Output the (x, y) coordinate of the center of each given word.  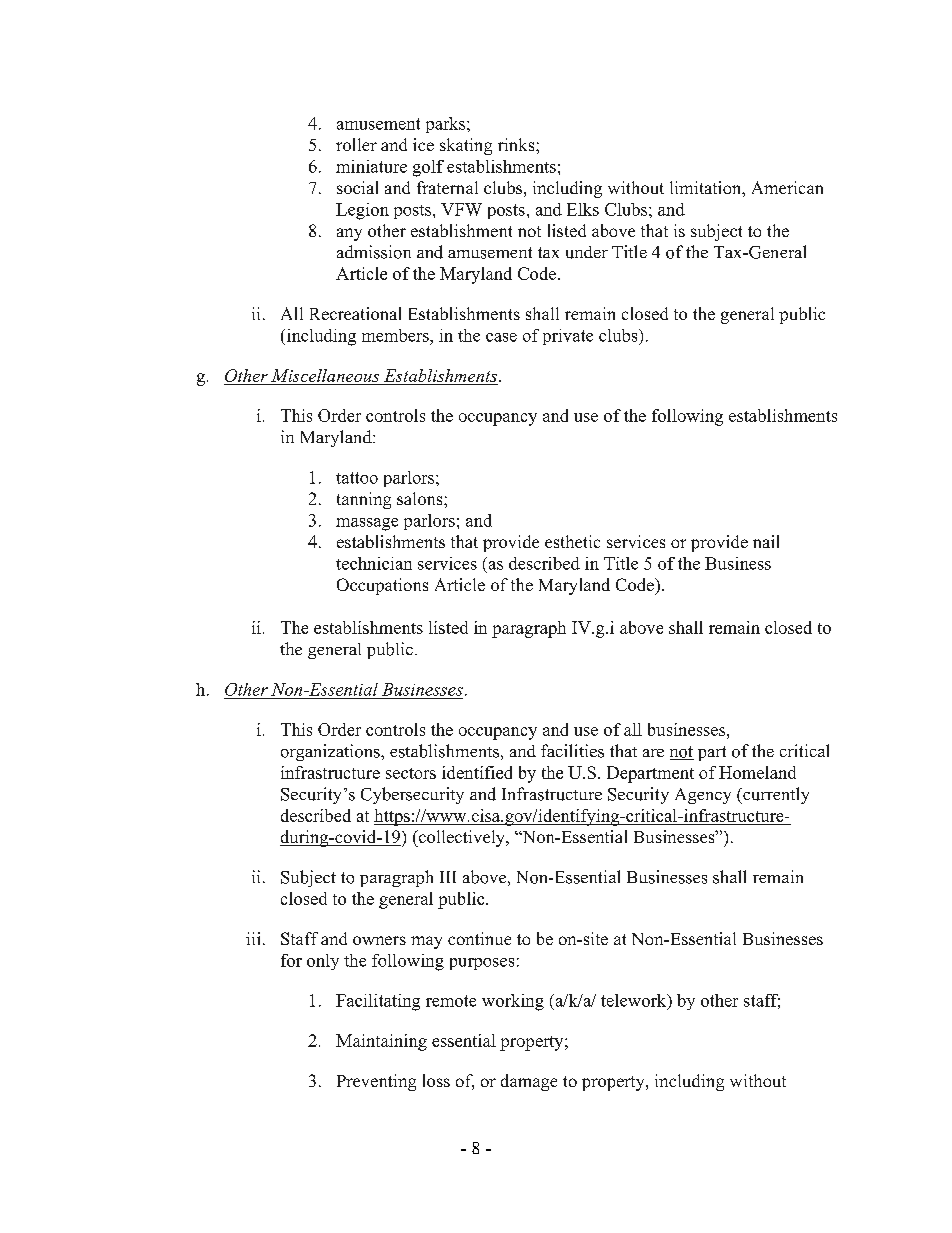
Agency (703, 796)
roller (356, 144)
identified (477, 772)
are (653, 753)
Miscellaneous (325, 375)
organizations (331, 752)
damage (529, 1082)
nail (766, 541)
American (787, 187)
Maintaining (381, 1042)
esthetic (572, 541)
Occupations (382, 586)
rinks (517, 144)
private (568, 337)
